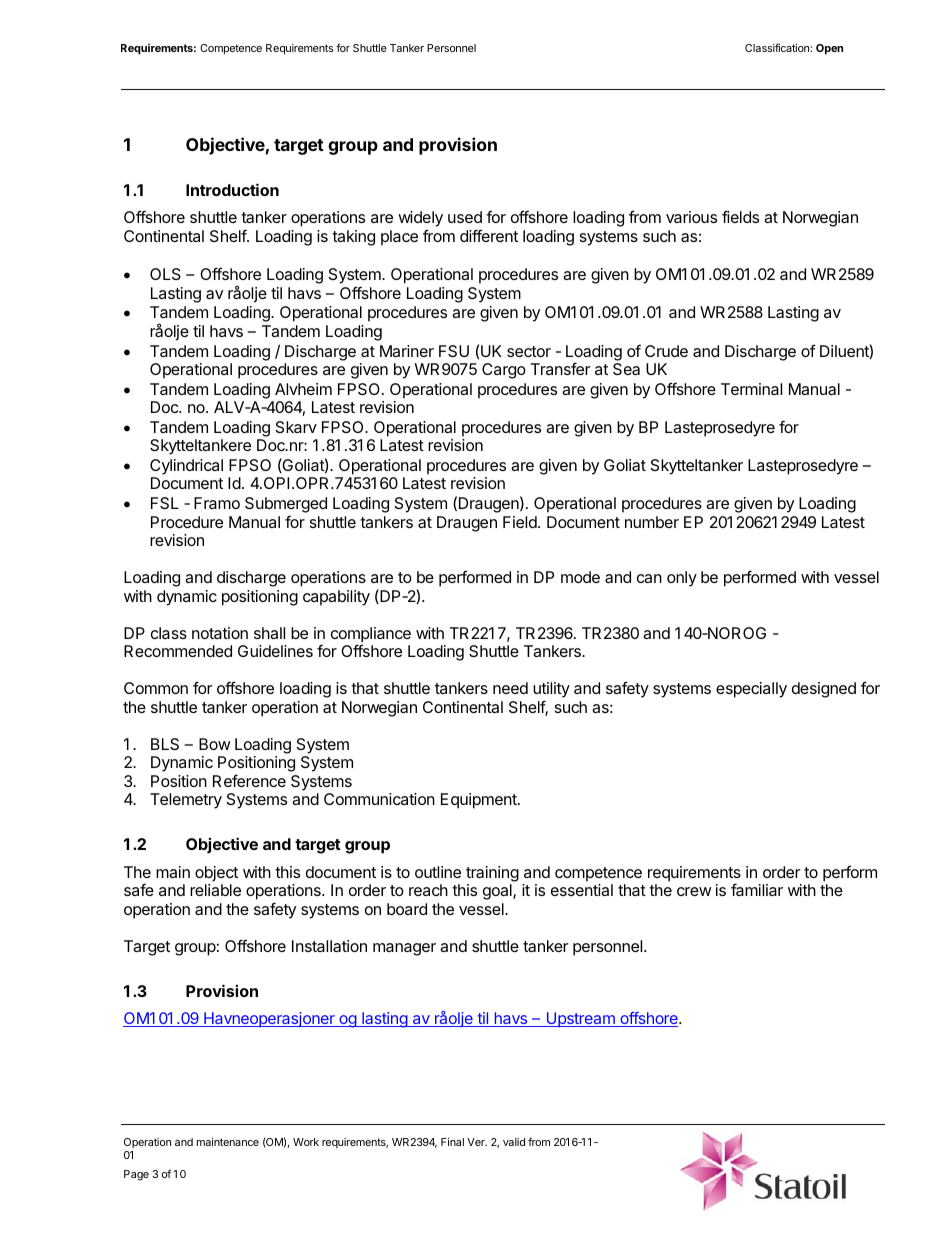  Describe the element at coordinates (215, 890) in the screenshot. I see `reliable` at that location.
